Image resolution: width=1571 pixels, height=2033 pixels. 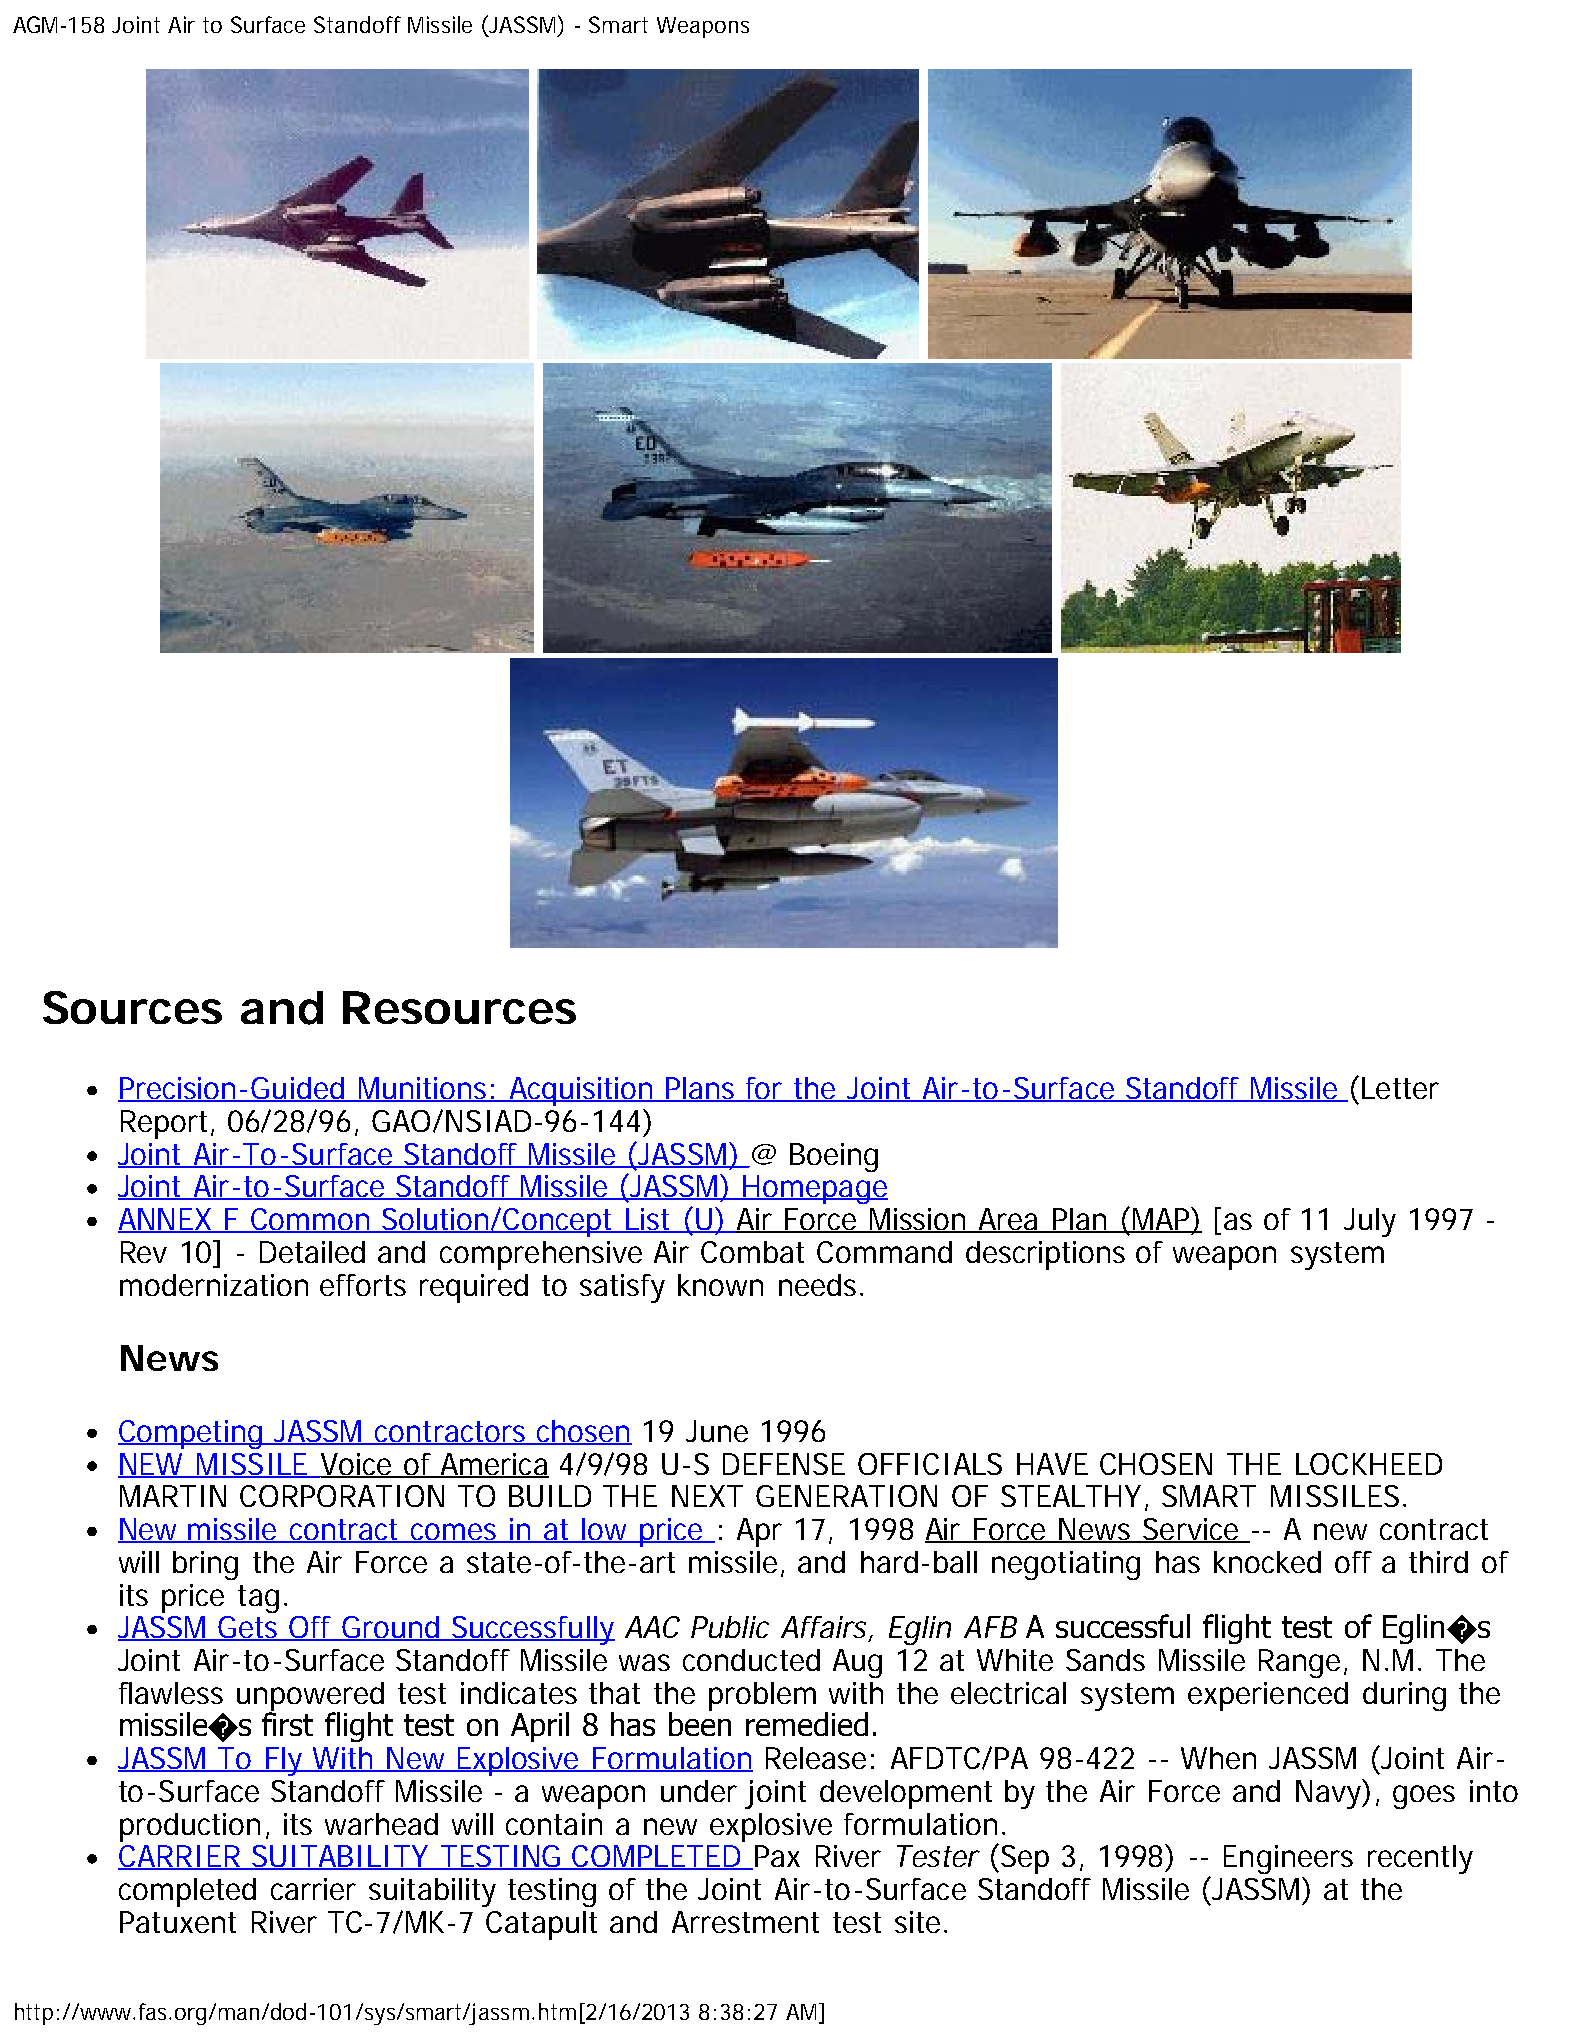 What do you see at coordinates (381, 1824) in the page?
I see `warhead` at bounding box center [381, 1824].
